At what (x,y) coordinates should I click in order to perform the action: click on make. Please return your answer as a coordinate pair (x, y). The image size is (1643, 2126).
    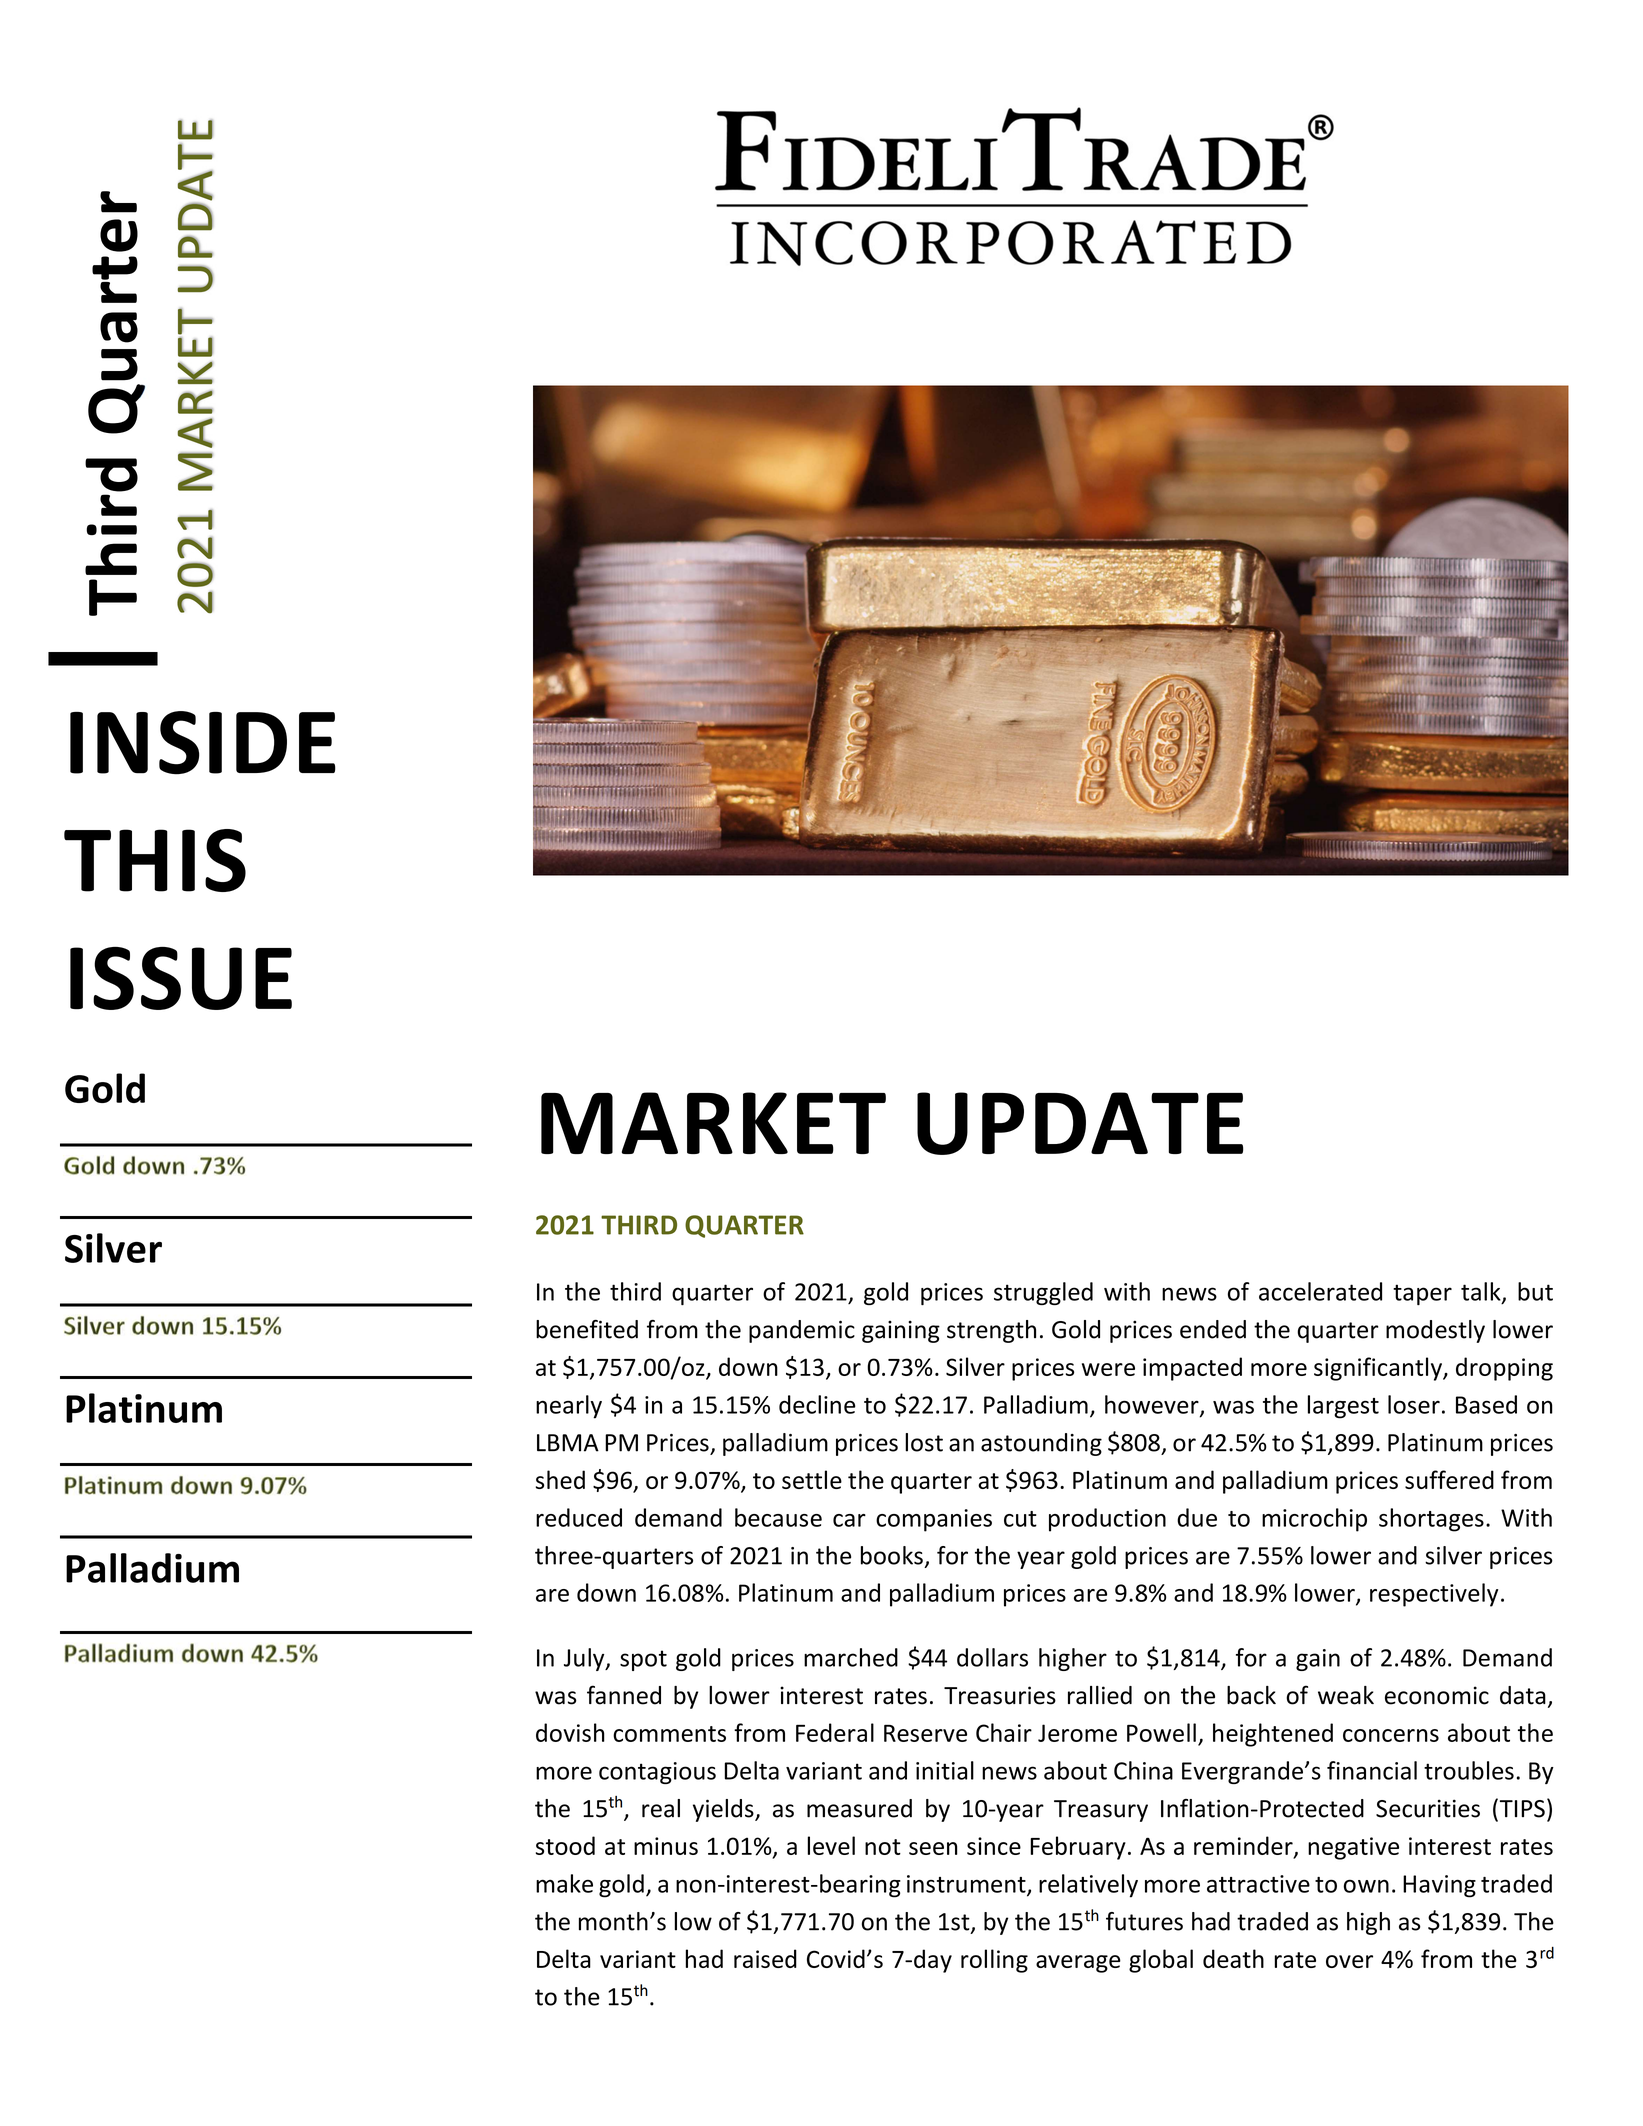
    Looking at the image, I should click on (564, 1883).
